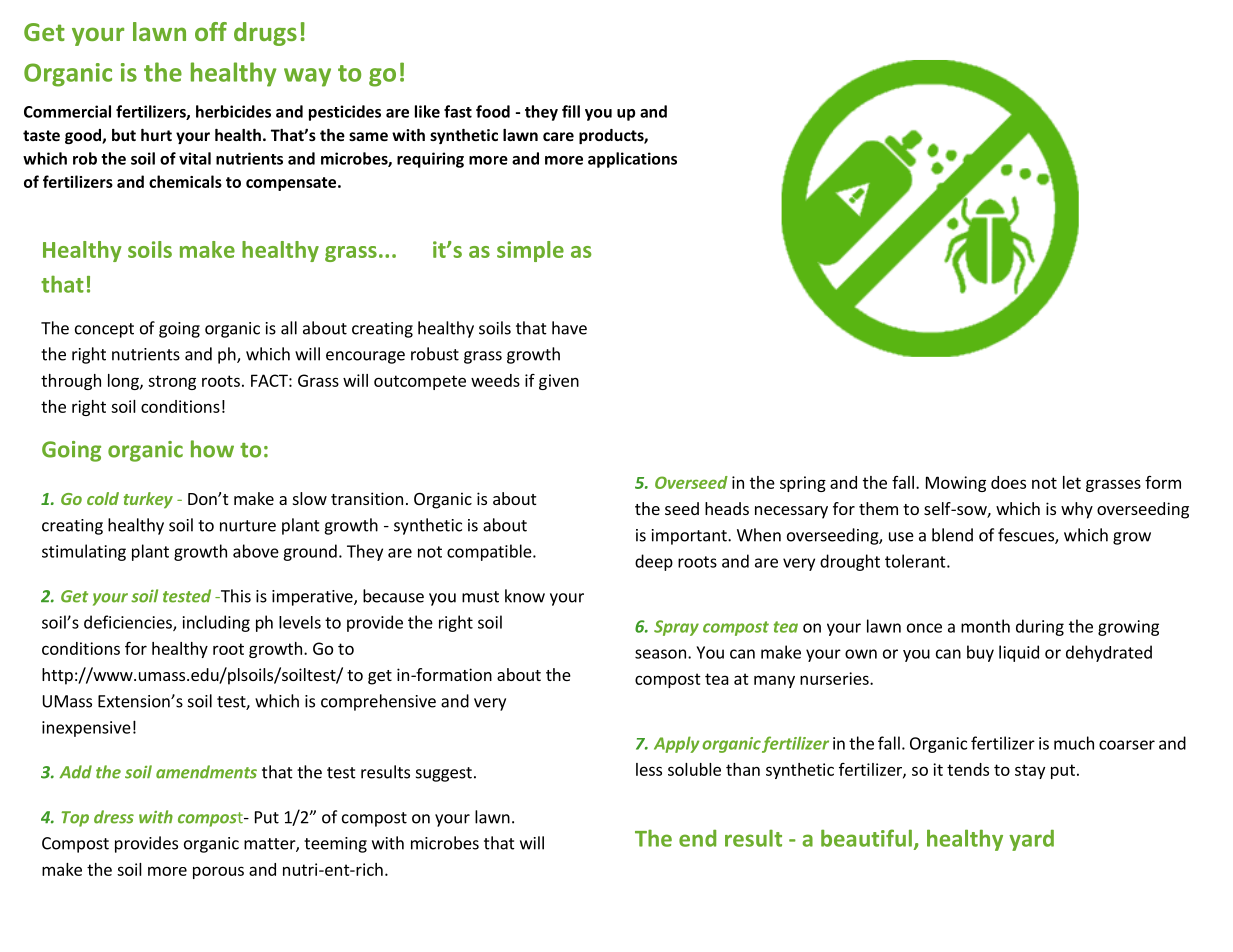 This page has height=952, width=1233. What do you see at coordinates (218, 872) in the page?
I see `porous` at bounding box center [218, 872].
